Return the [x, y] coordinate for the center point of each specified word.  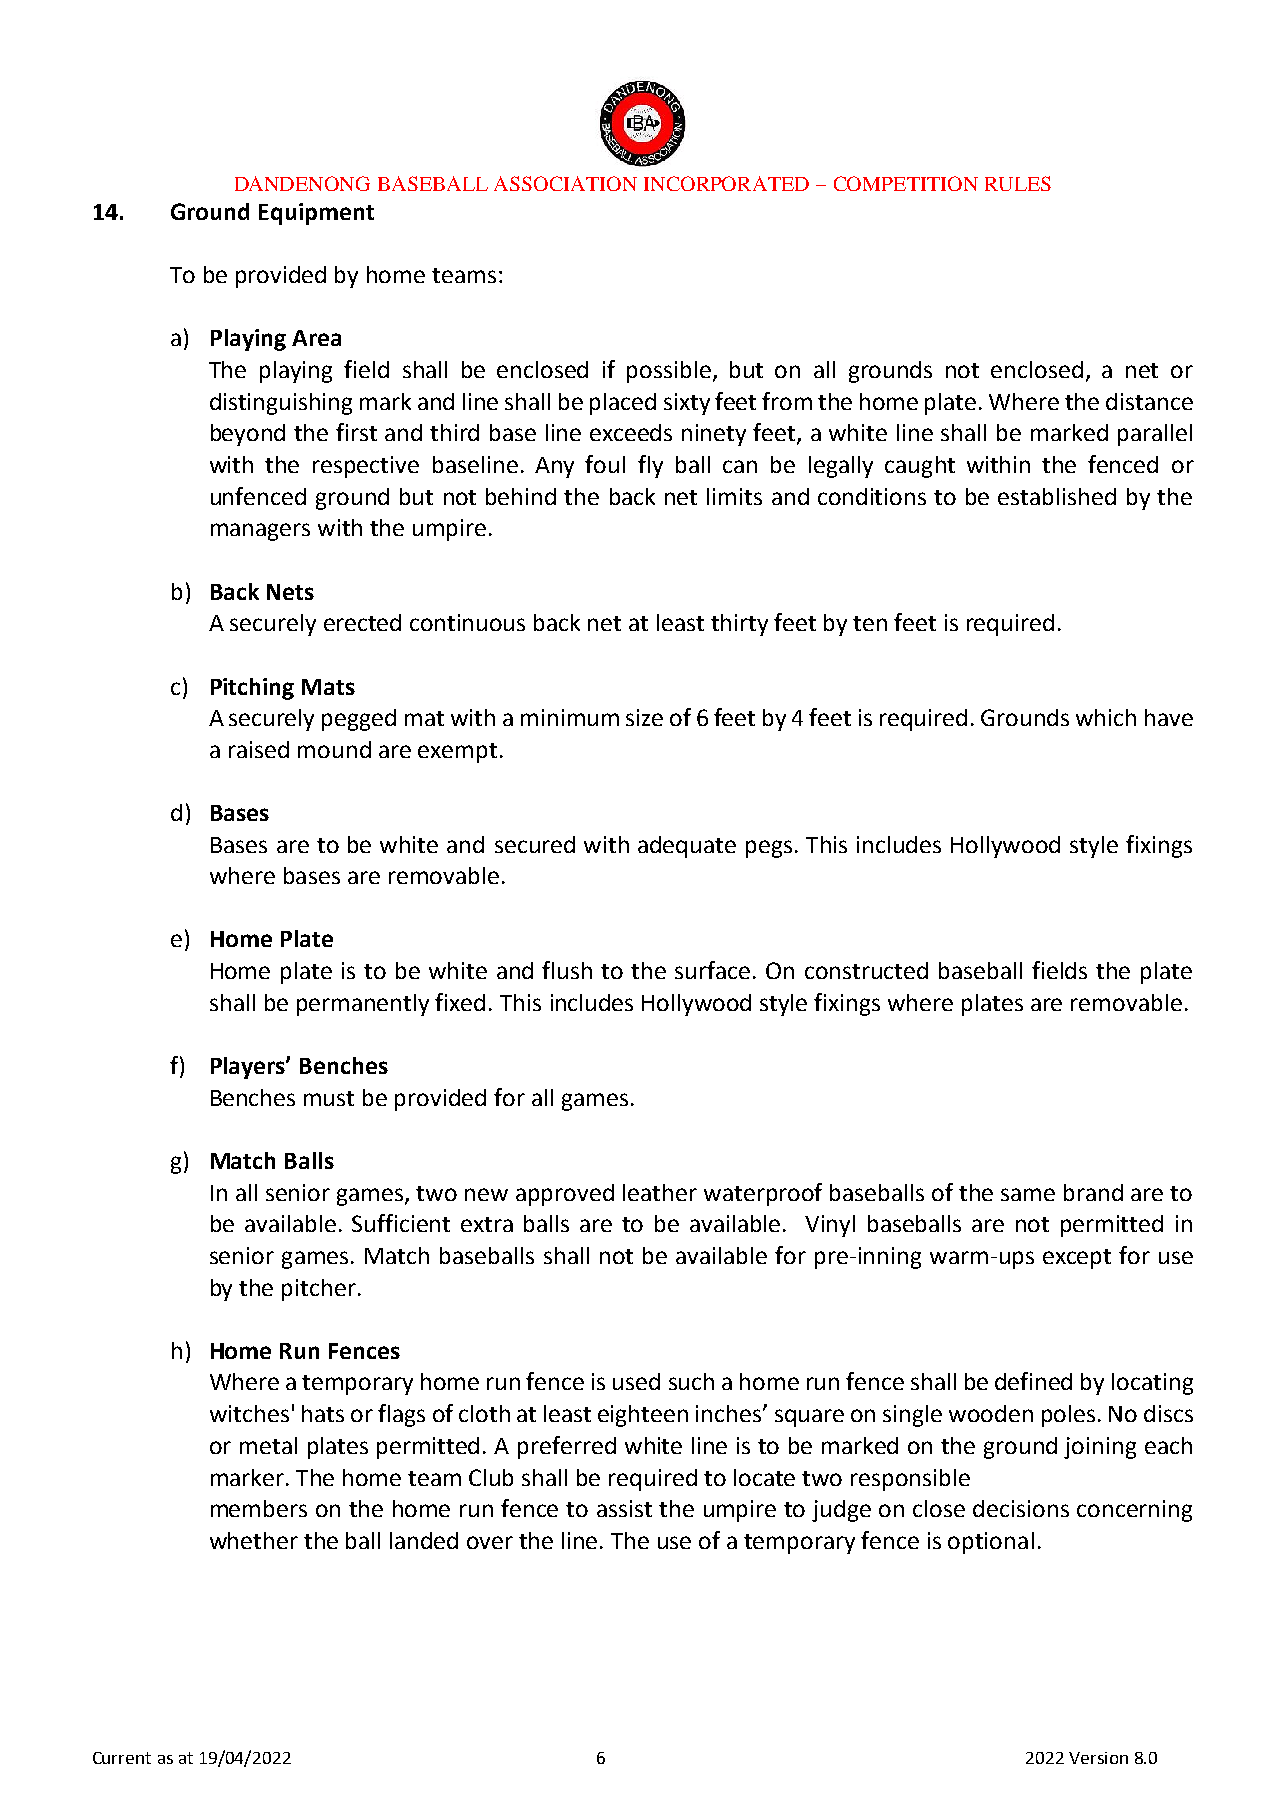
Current [122, 1758]
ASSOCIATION [565, 183]
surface [712, 970]
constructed [866, 970]
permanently [363, 1005]
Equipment [316, 214]
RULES [1018, 183]
